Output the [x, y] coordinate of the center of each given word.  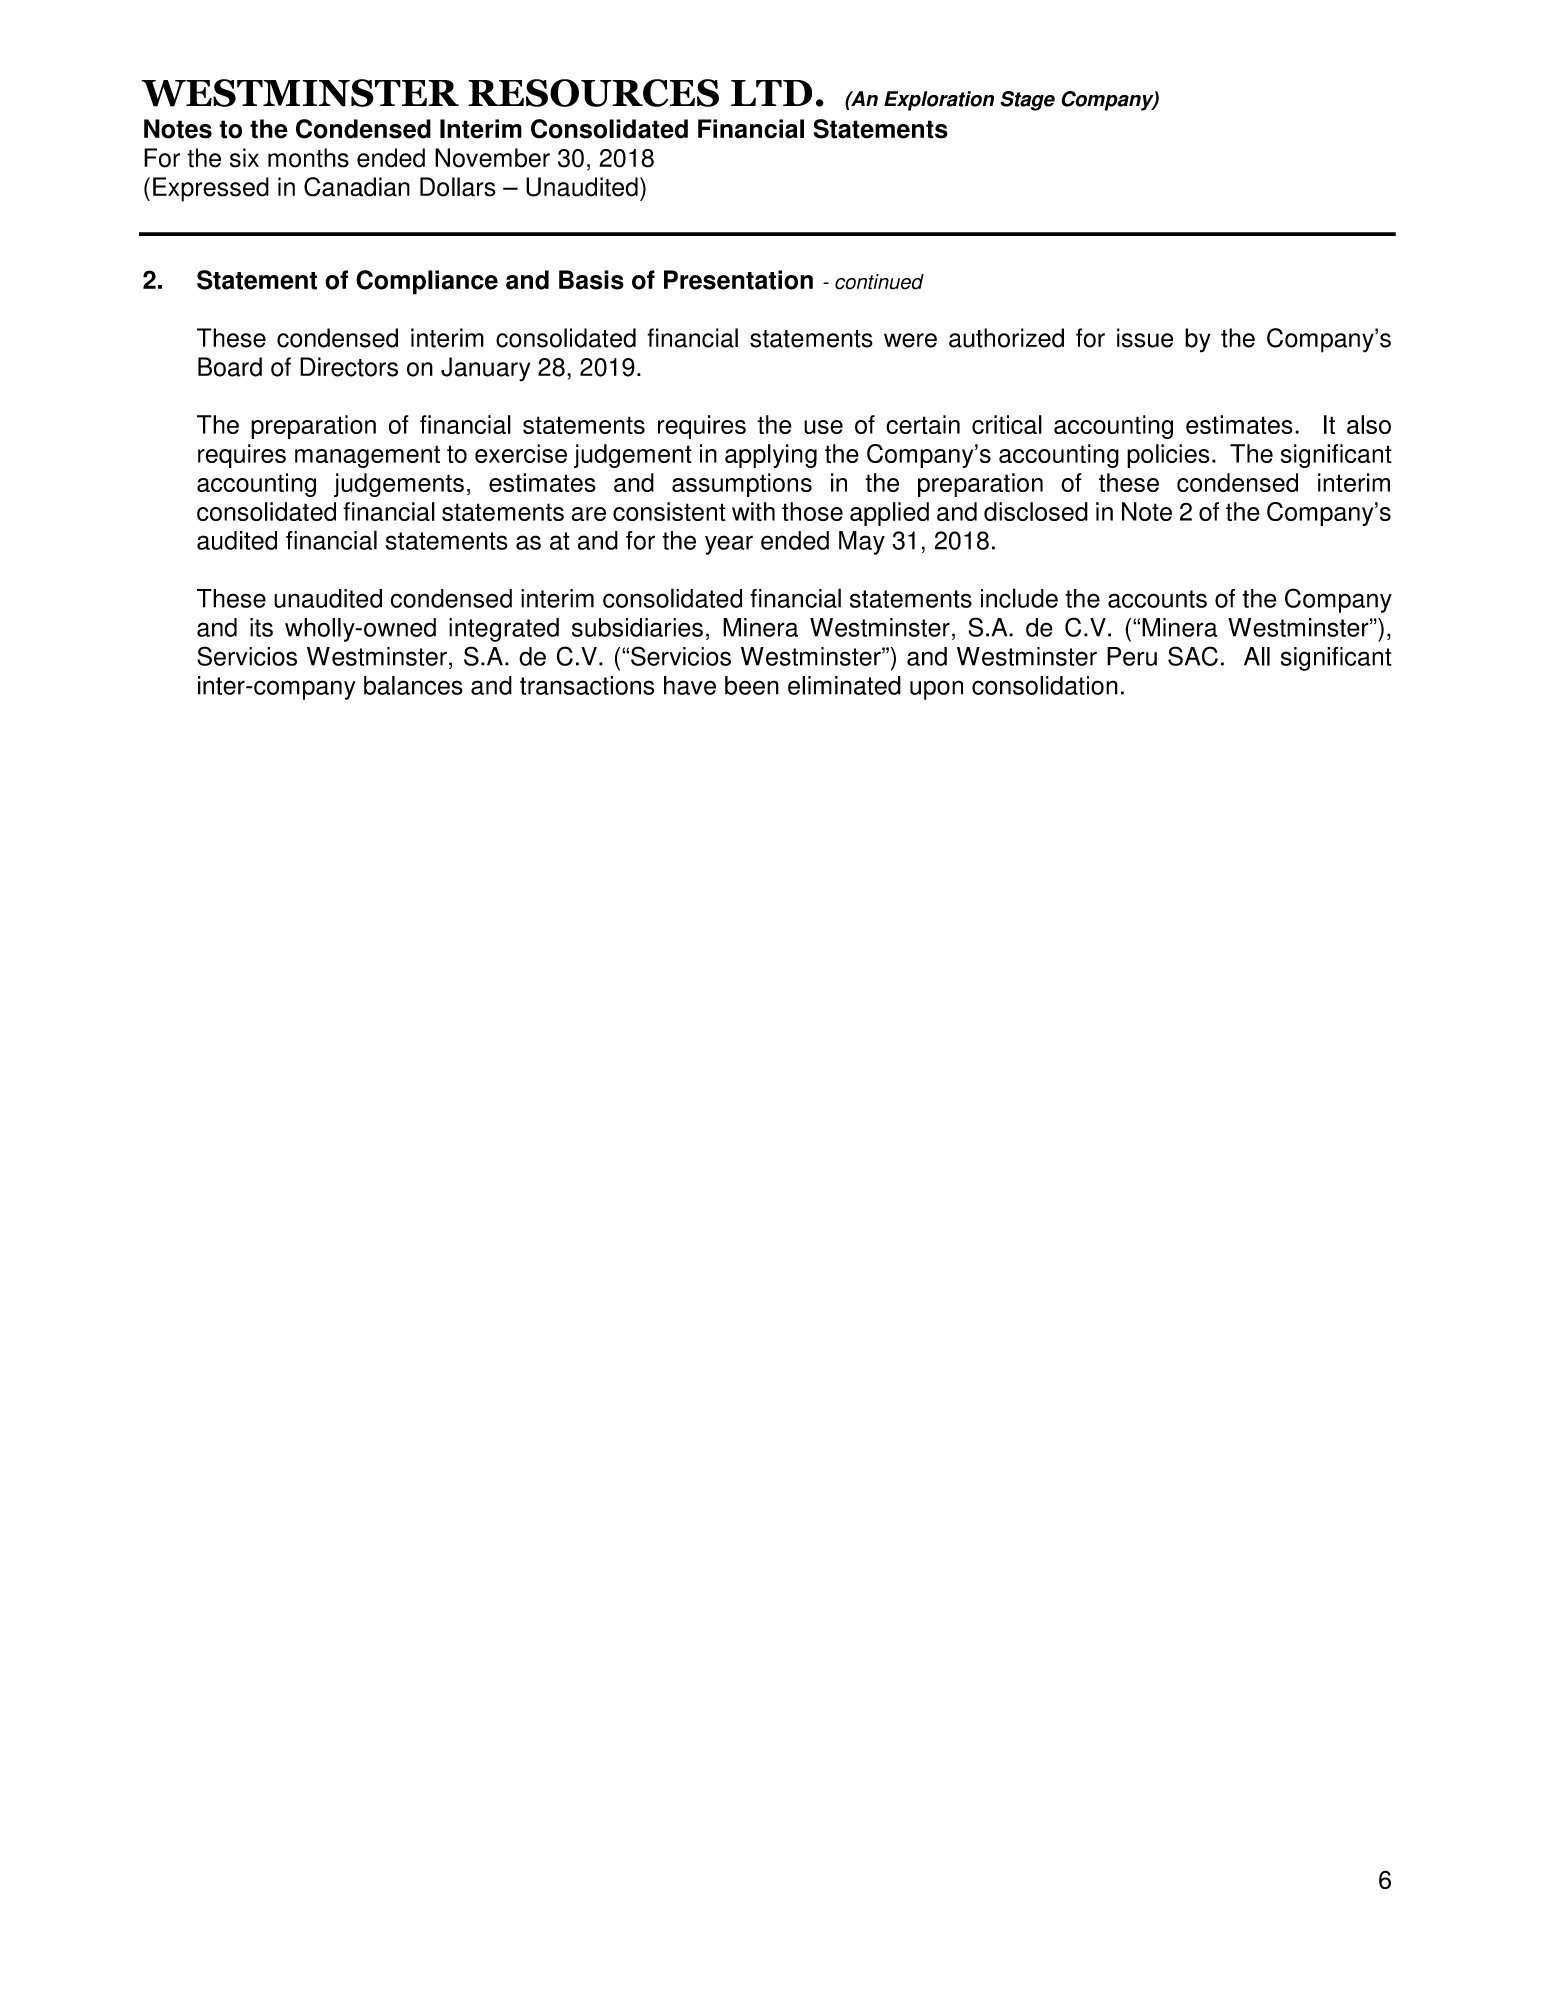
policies [1168, 456]
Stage [1027, 101]
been [752, 685]
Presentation [738, 280]
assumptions [742, 485]
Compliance [427, 282]
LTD [771, 93]
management [367, 456]
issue [1145, 338]
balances [413, 685]
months [308, 158]
